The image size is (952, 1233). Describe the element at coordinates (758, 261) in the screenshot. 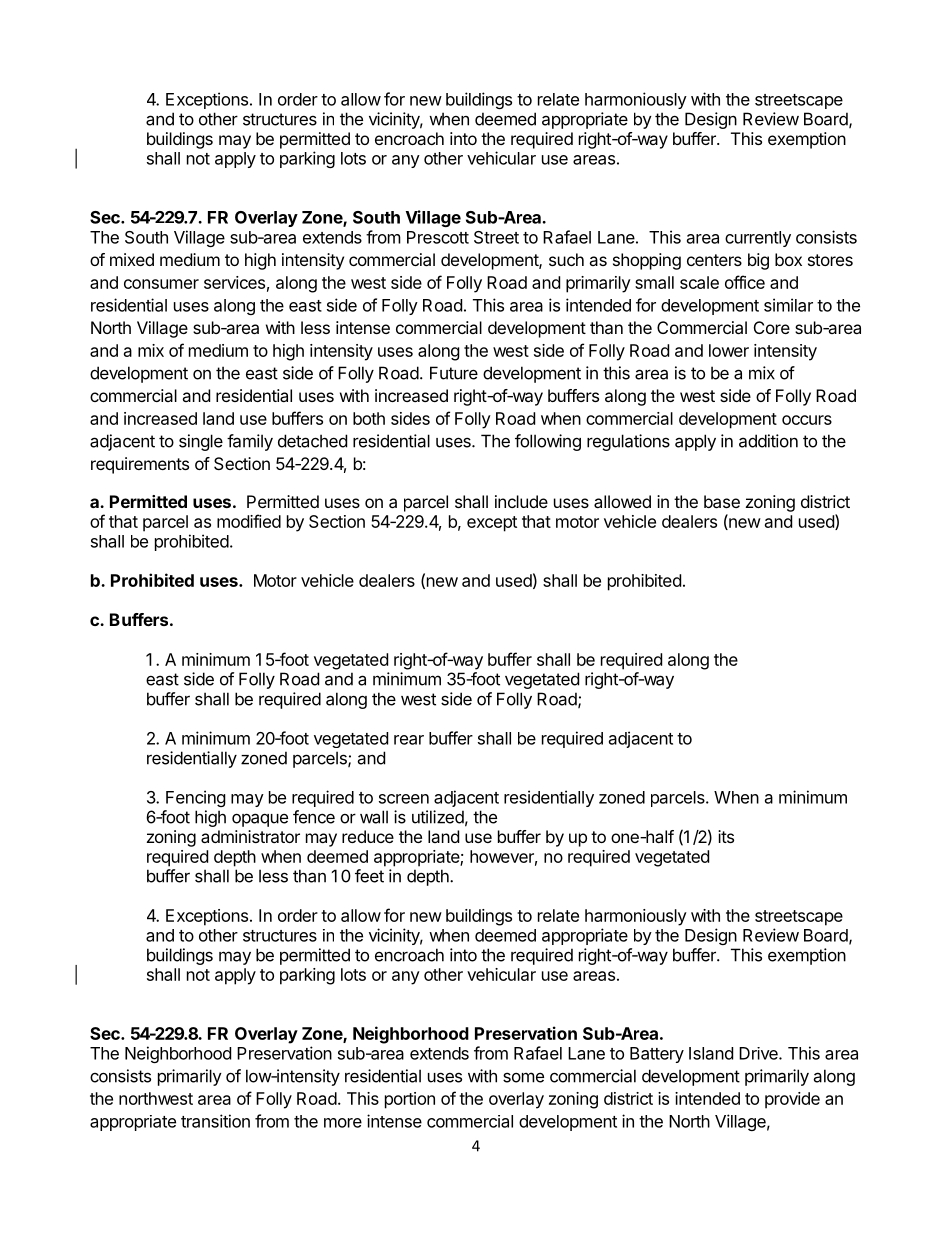

I see `big` at that location.
